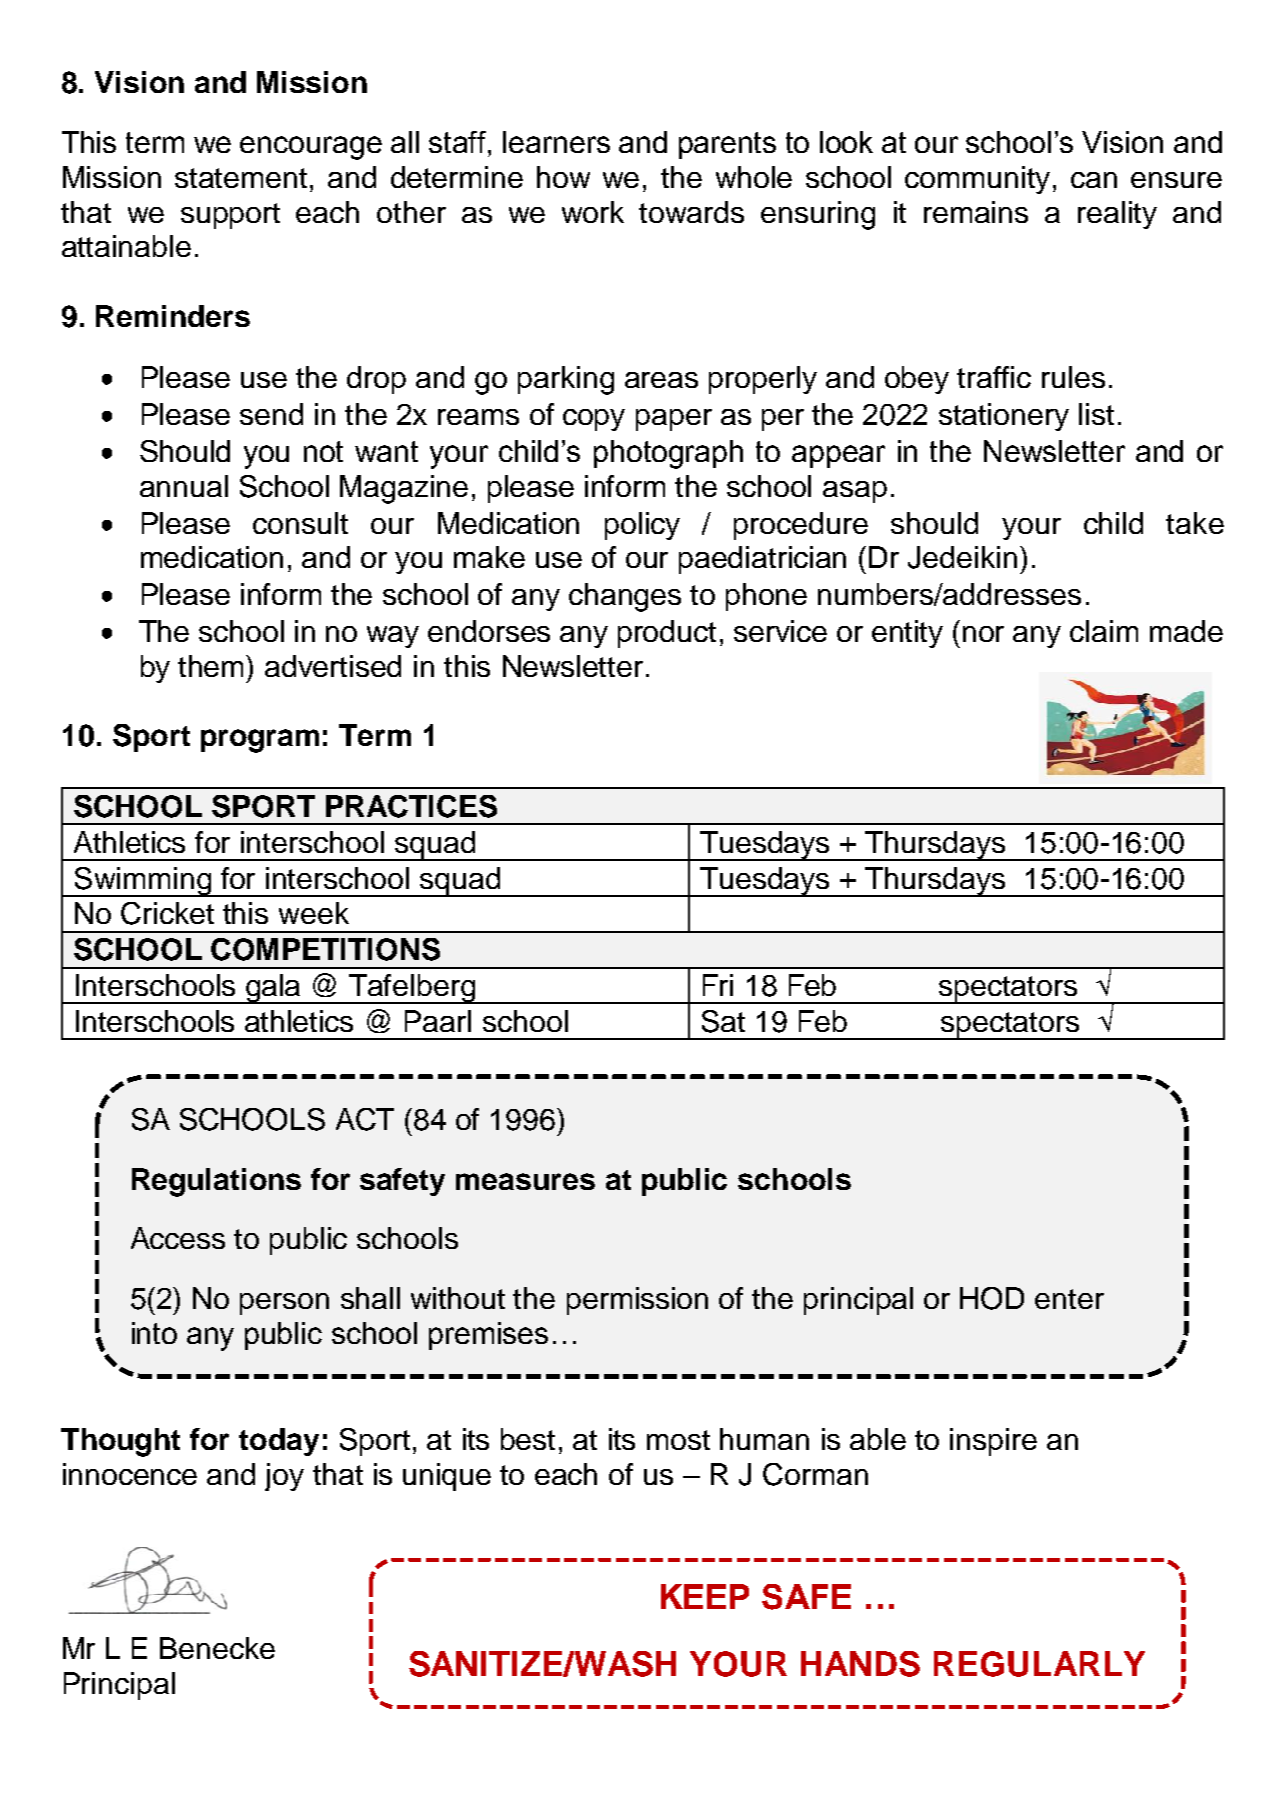  What do you see at coordinates (184, 486) in the screenshot?
I see `annual` at bounding box center [184, 486].
